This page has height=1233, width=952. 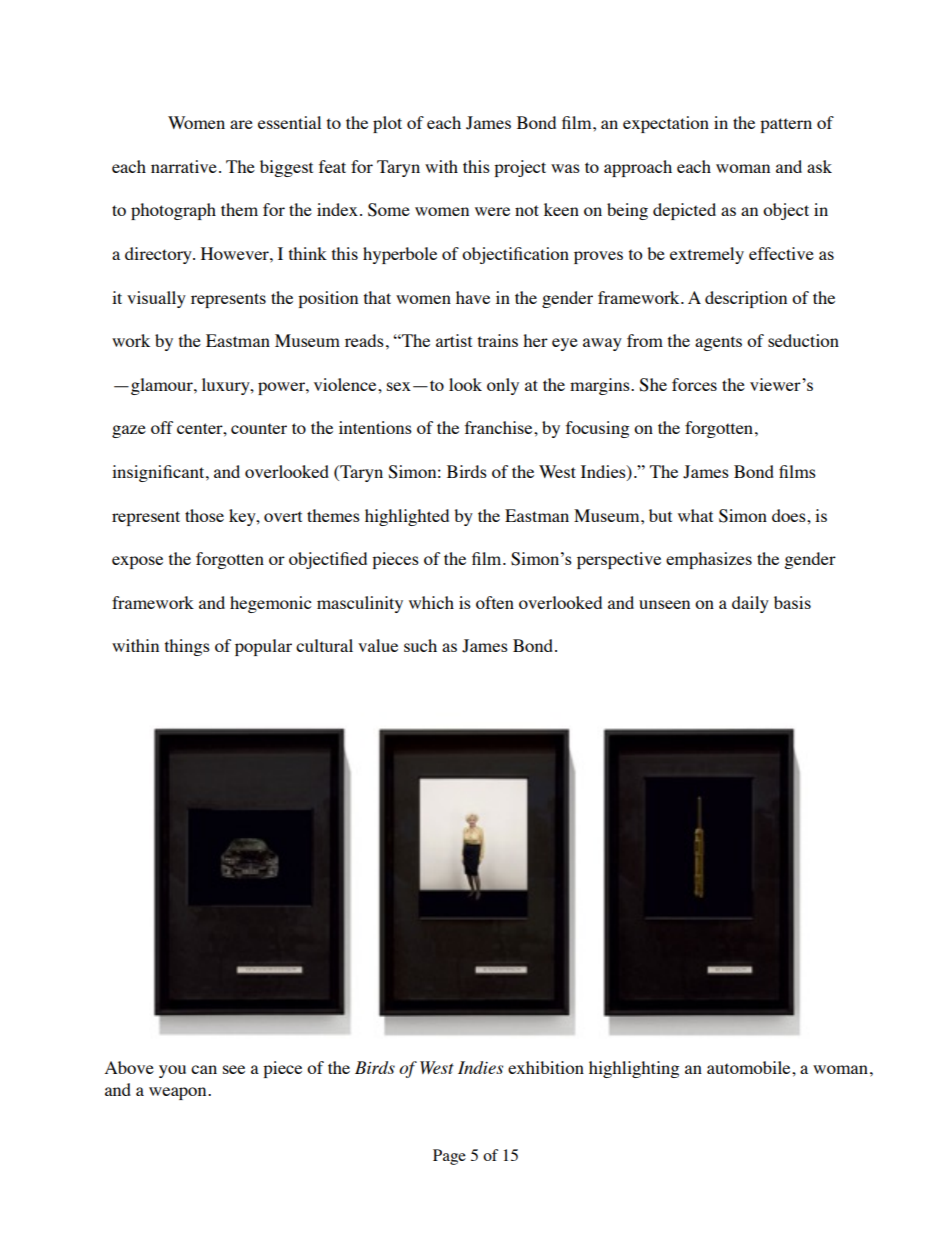 What do you see at coordinates (750, 1067) in the page?
I see `automobile` at bounding box center [750, 1067].
